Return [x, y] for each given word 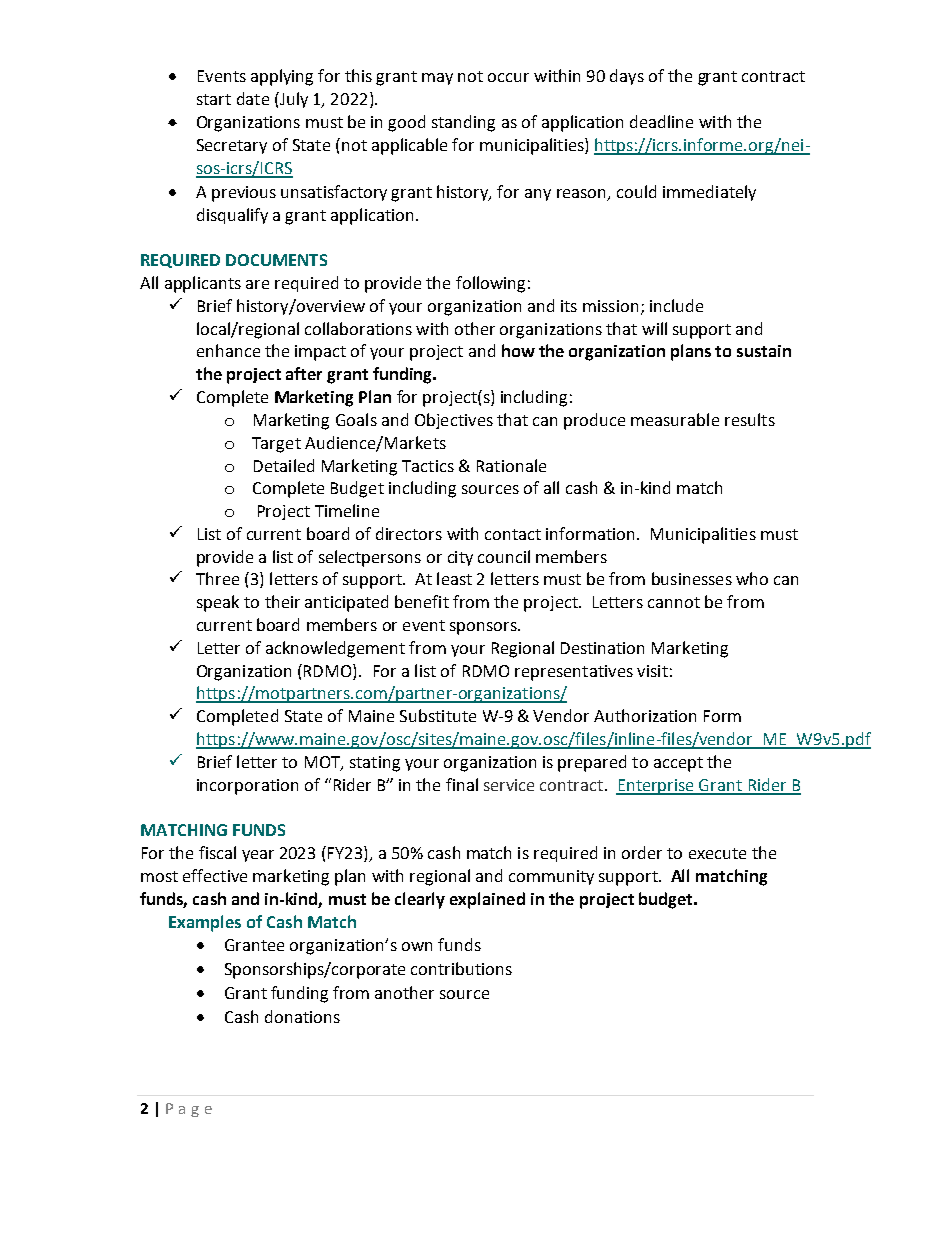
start [214, 99]
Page [189, 1110]
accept [678, 764]
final [462, 784]
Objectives [454, 421]
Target [276, 445]
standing [463, 123]
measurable [675, 419]
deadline [661, 121]
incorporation [247, 787]
